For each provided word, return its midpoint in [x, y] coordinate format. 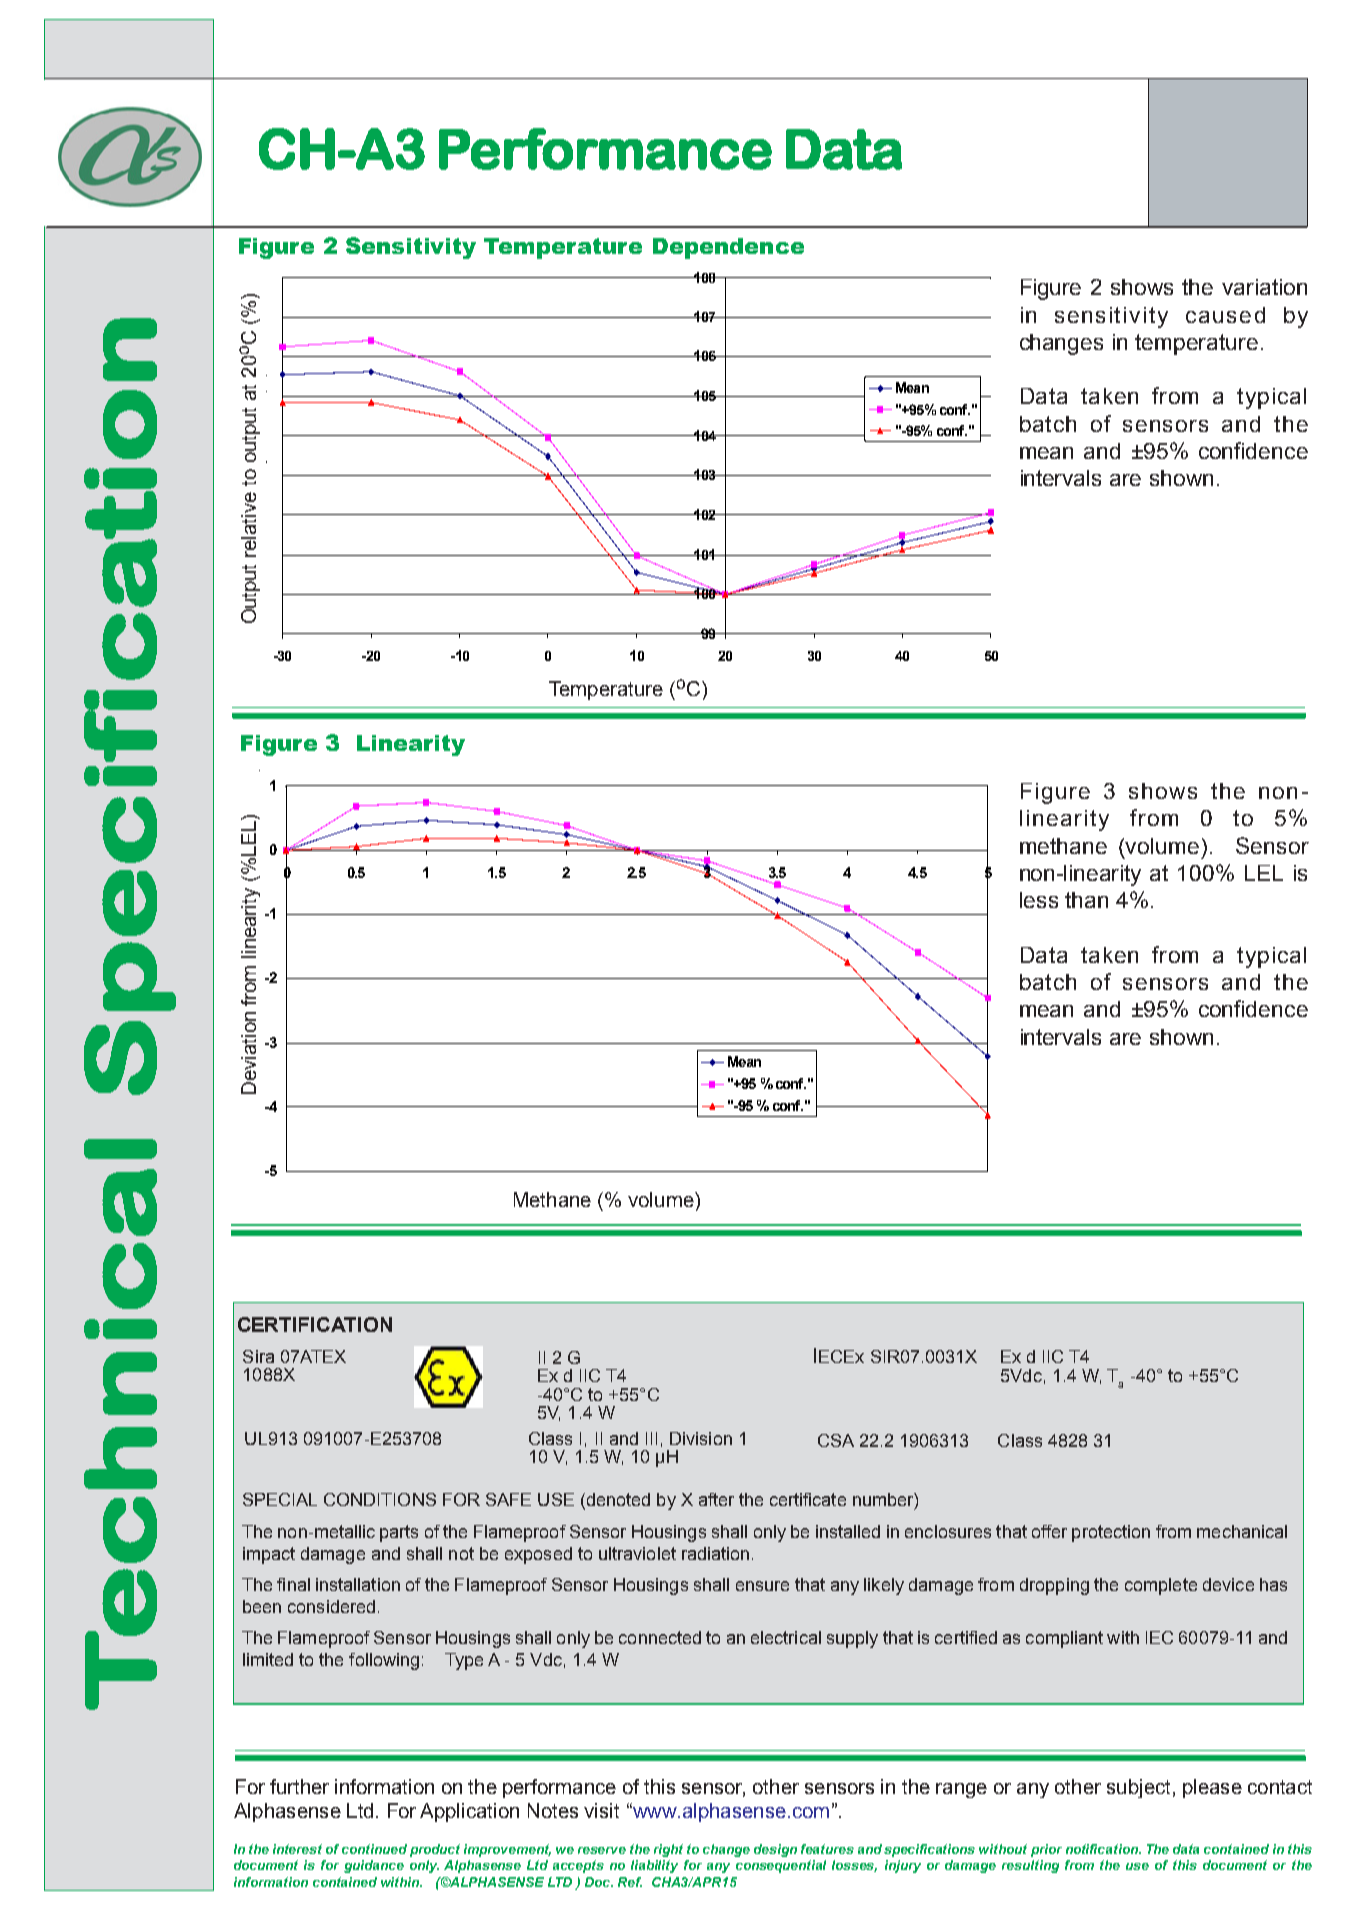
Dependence [728, 248]
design [775, 1850]
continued [374, 1849]
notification [1103, 1849]
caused [1225, 315]
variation [1264, 287]
